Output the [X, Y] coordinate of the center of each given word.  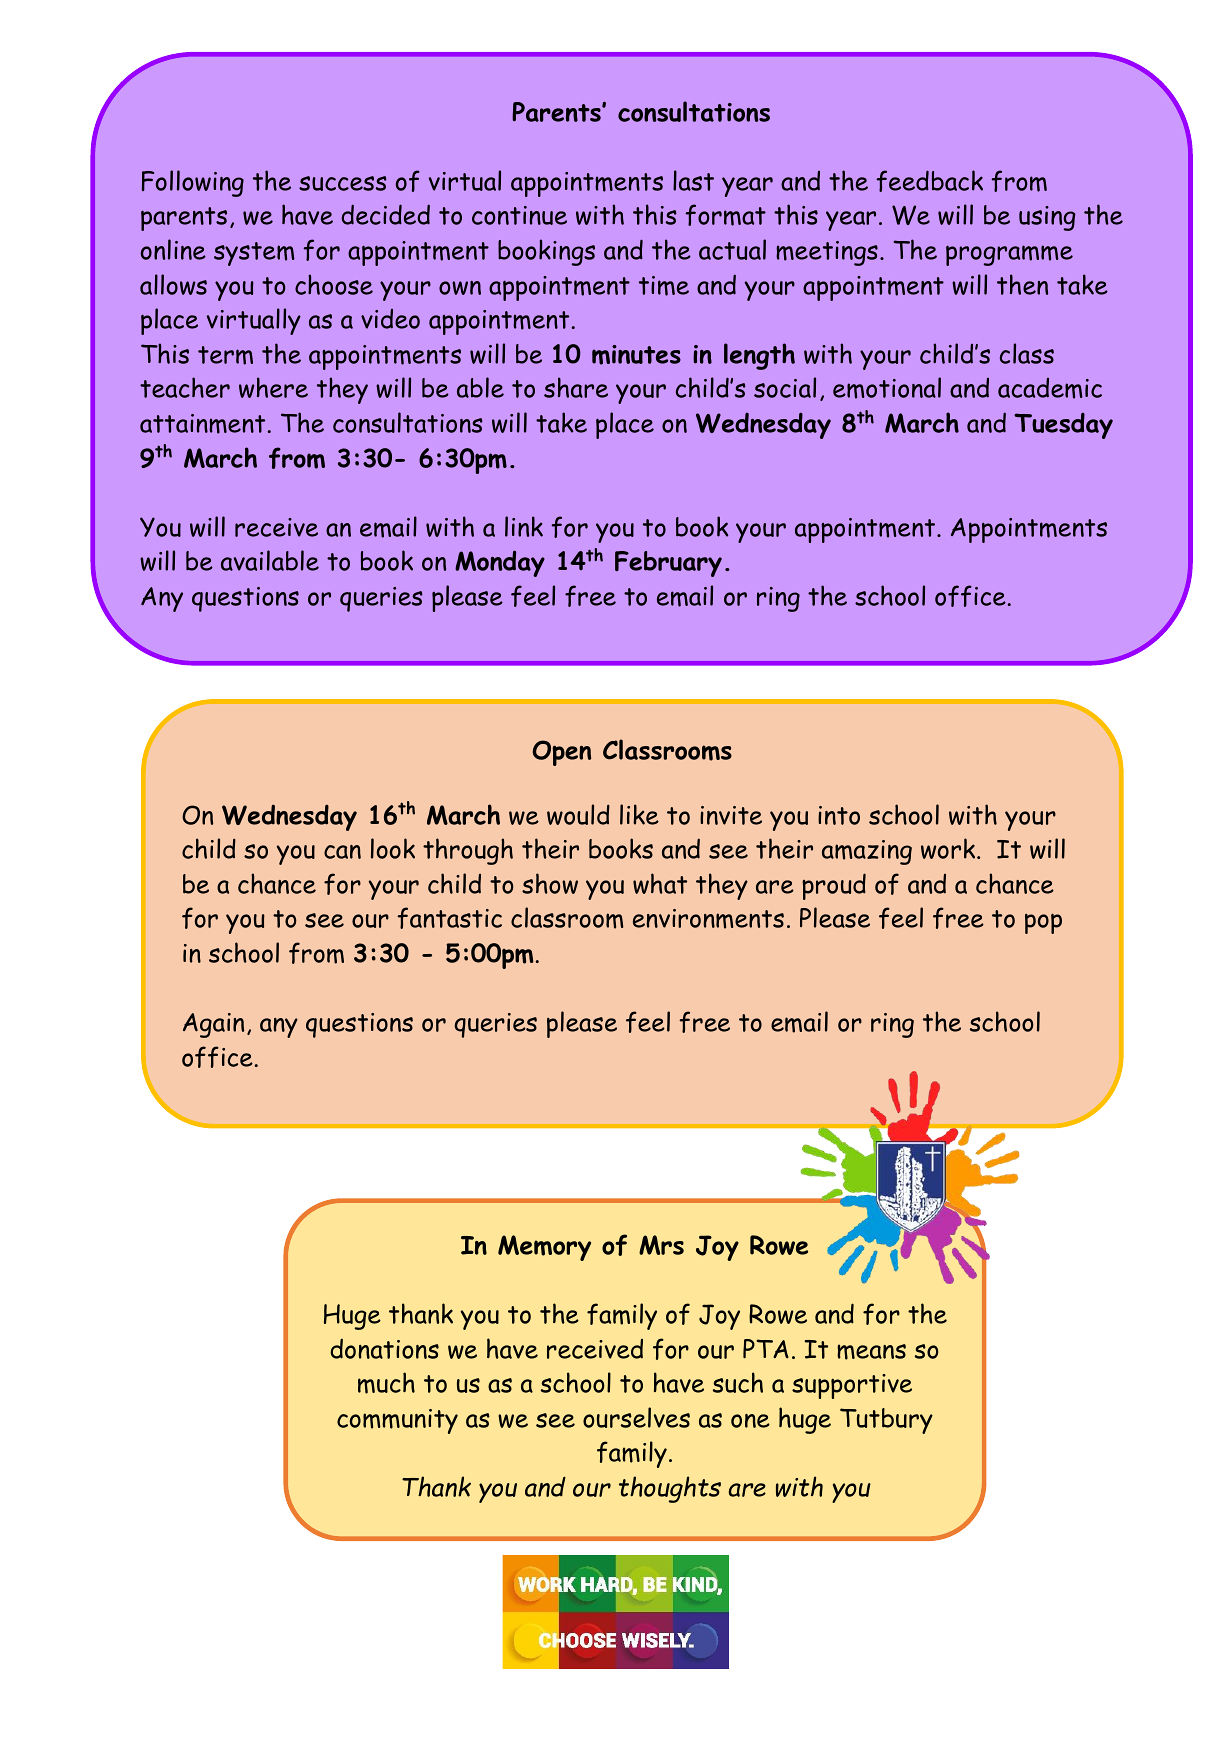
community [397, 1421]
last [693, 180]
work [949, 848]
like [639, 814]
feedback [929, 181]
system [254, 254]
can [342, 852]
